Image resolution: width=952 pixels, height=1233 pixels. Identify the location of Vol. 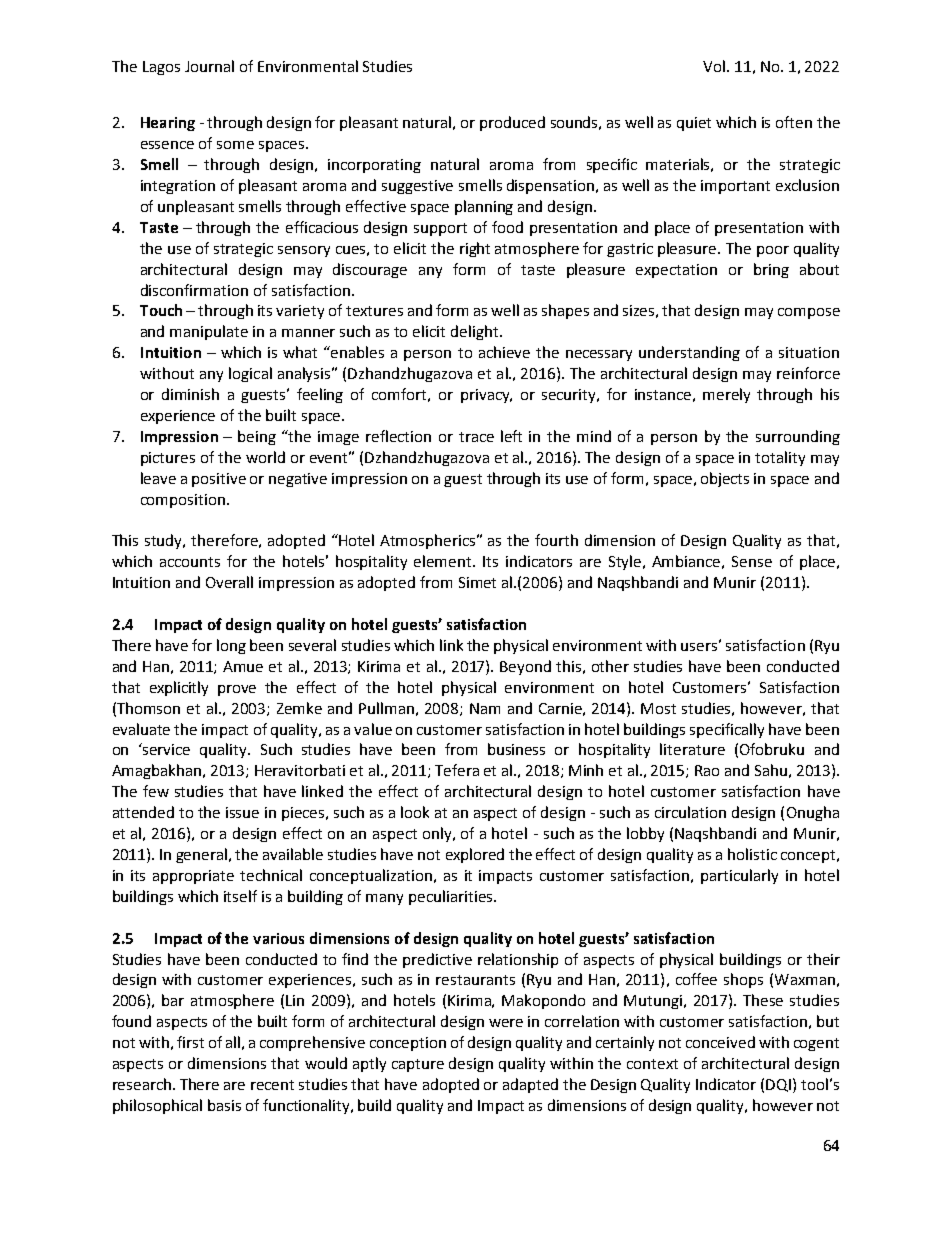
(715, 66).
